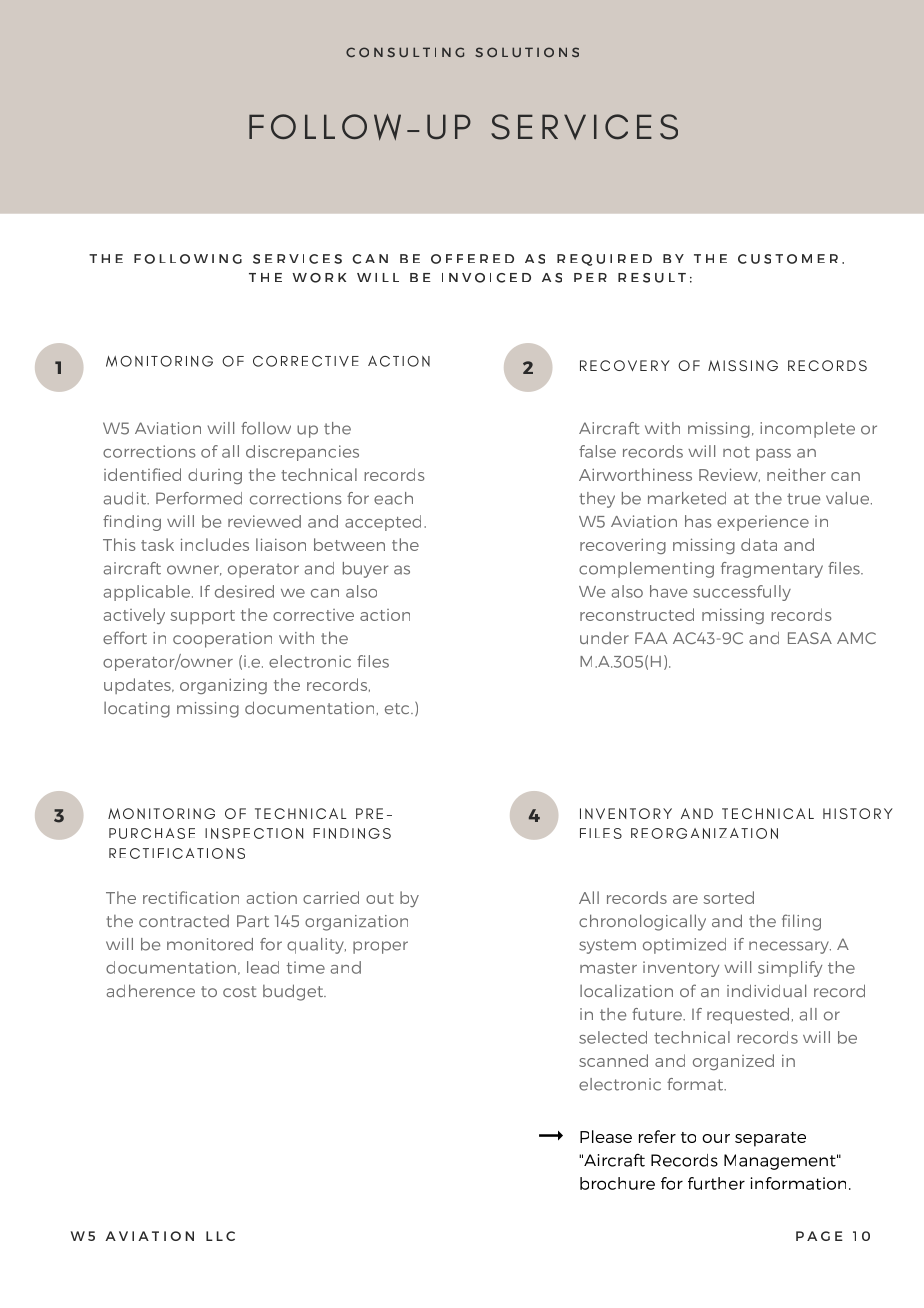  I want to click on etc, so click(398, 708).
